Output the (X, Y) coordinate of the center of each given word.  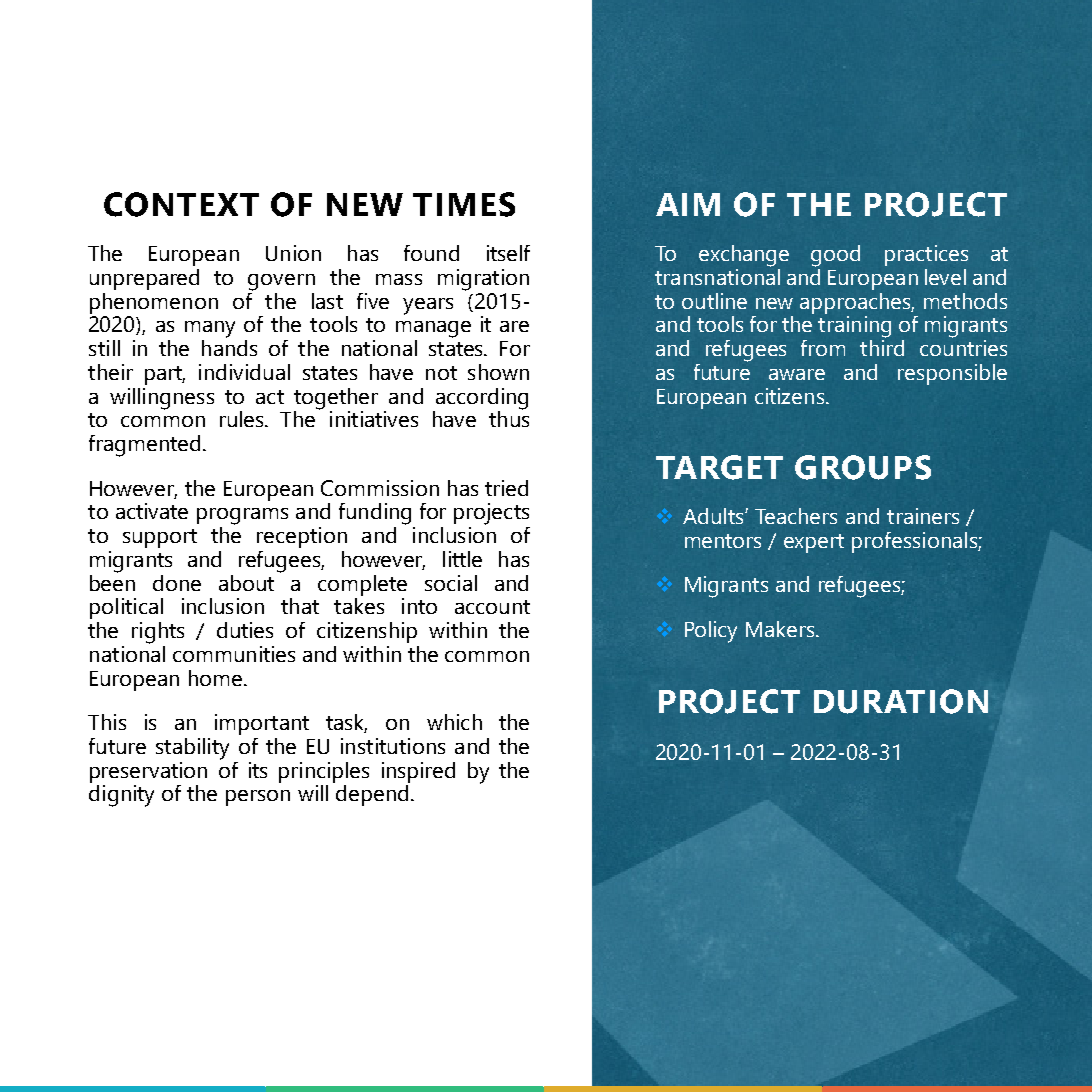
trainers (923, 516)
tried (506, 488)
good (835, 256)
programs (242, 516)
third (882, 346)
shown (498, 372)
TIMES (464, 204)
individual (244, 372)
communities (234, 654)
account (492, 607)
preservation (148, 772)
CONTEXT (181, 204)
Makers (781, 629)
